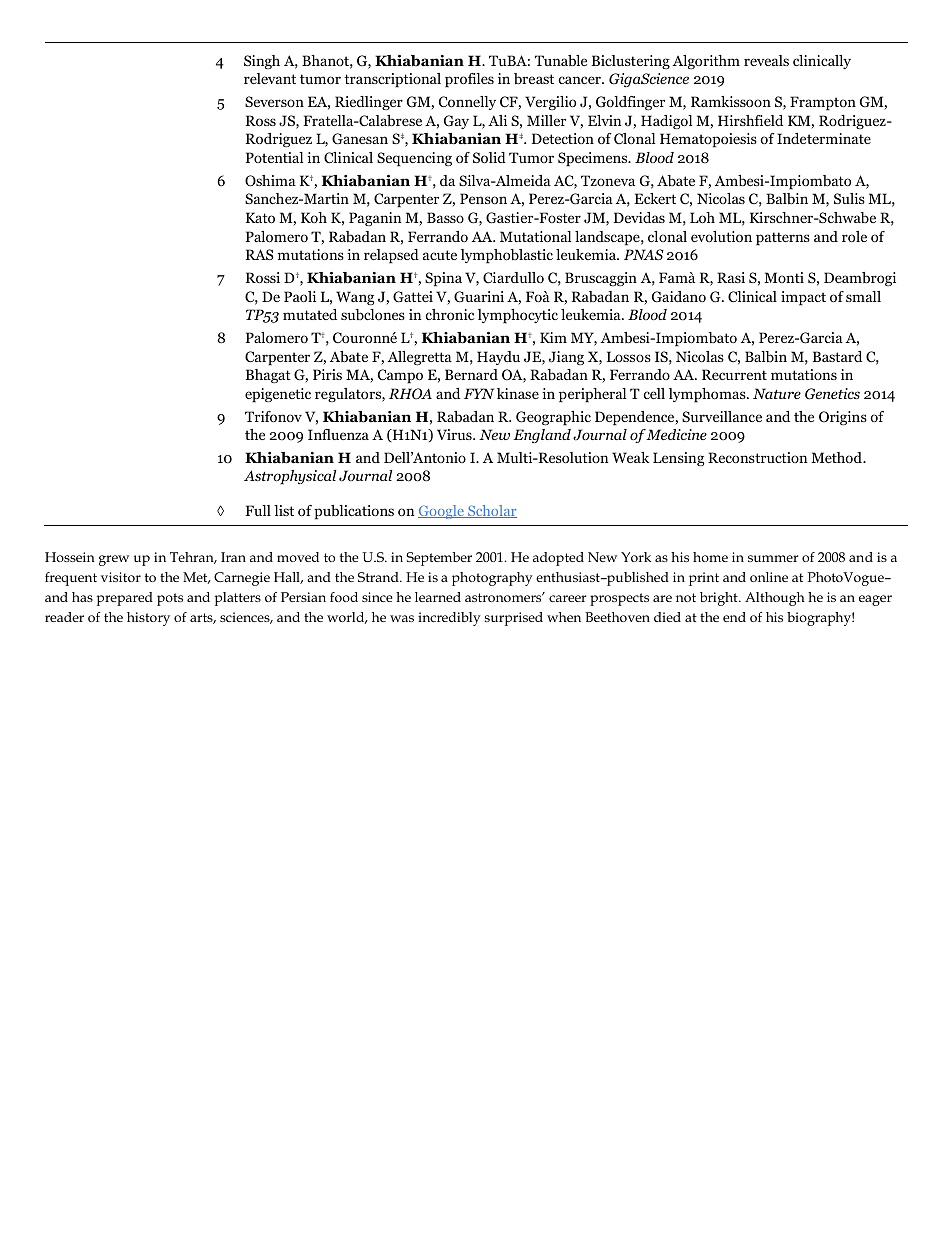 The image size is (952, 1233). Describe the element at coordinates (440, 255) in the page. I see `acute` at that location.
